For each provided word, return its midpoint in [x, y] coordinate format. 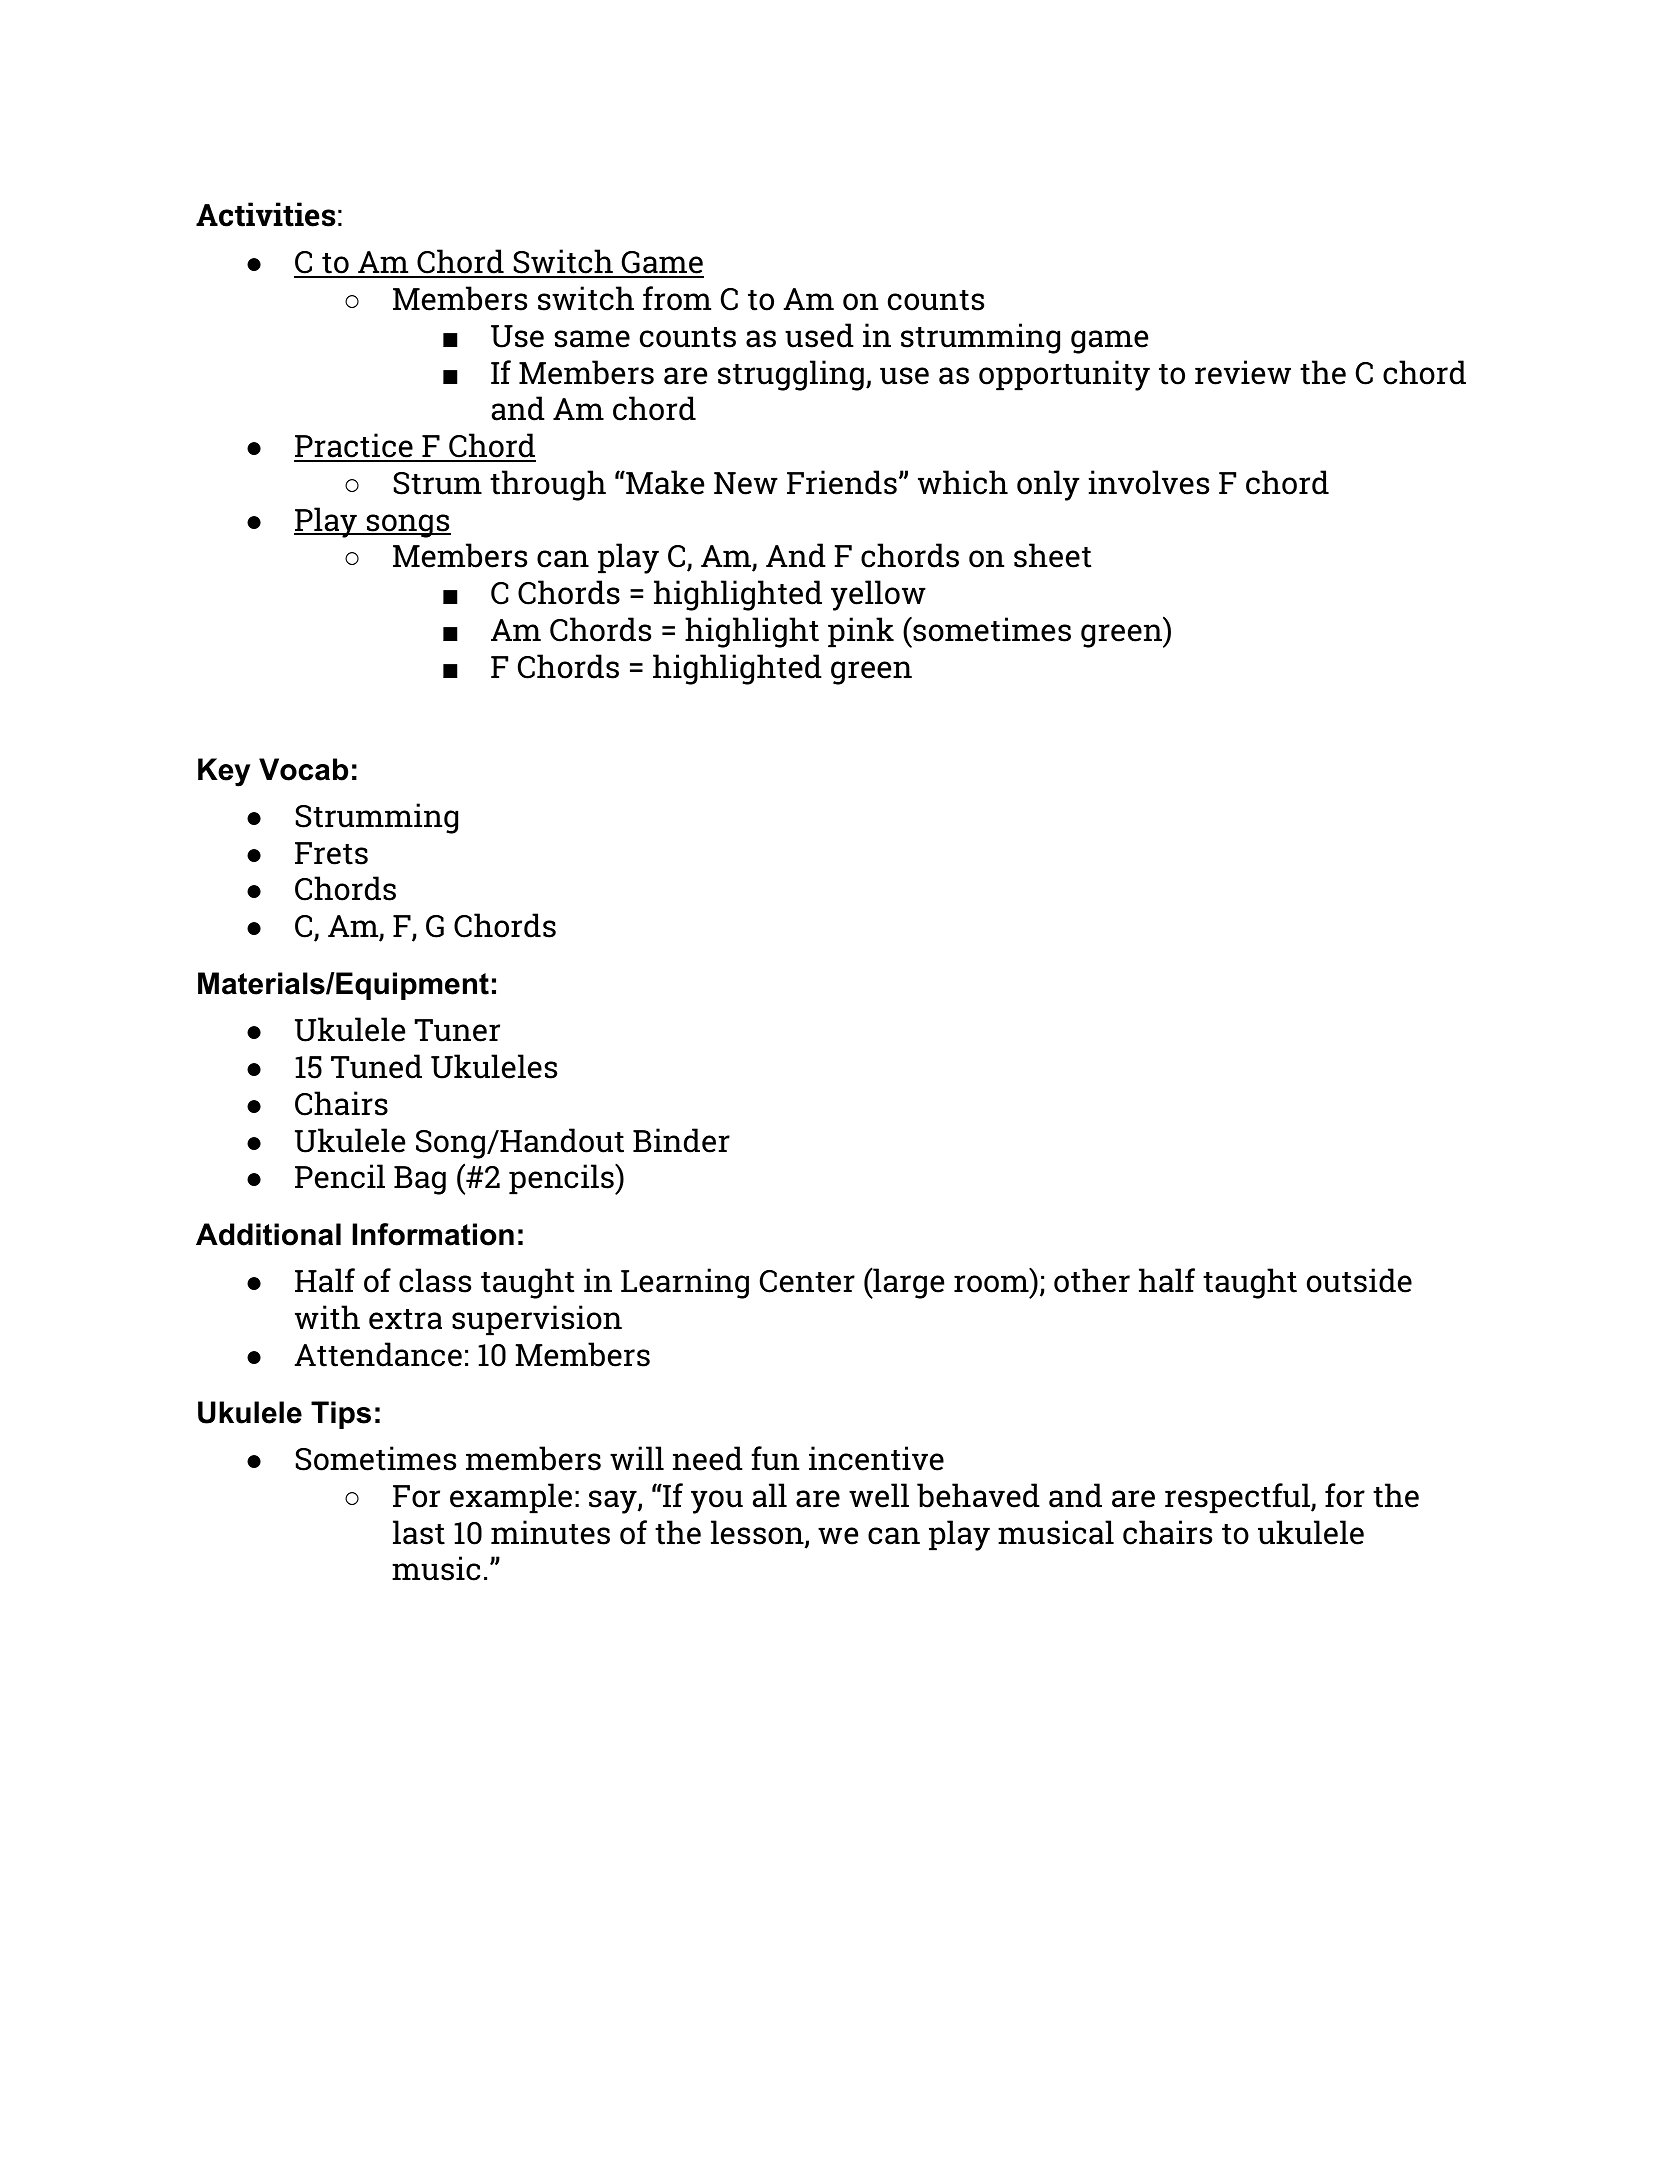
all [770, 1495]
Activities [266, 214]
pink [861, 632]
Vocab [303, 769]
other [1092, 1280]
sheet [1052, 555]
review [1243, 372]
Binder [681, 1140]
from [677, 298]
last [419, 1532]
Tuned [376, 1066]
